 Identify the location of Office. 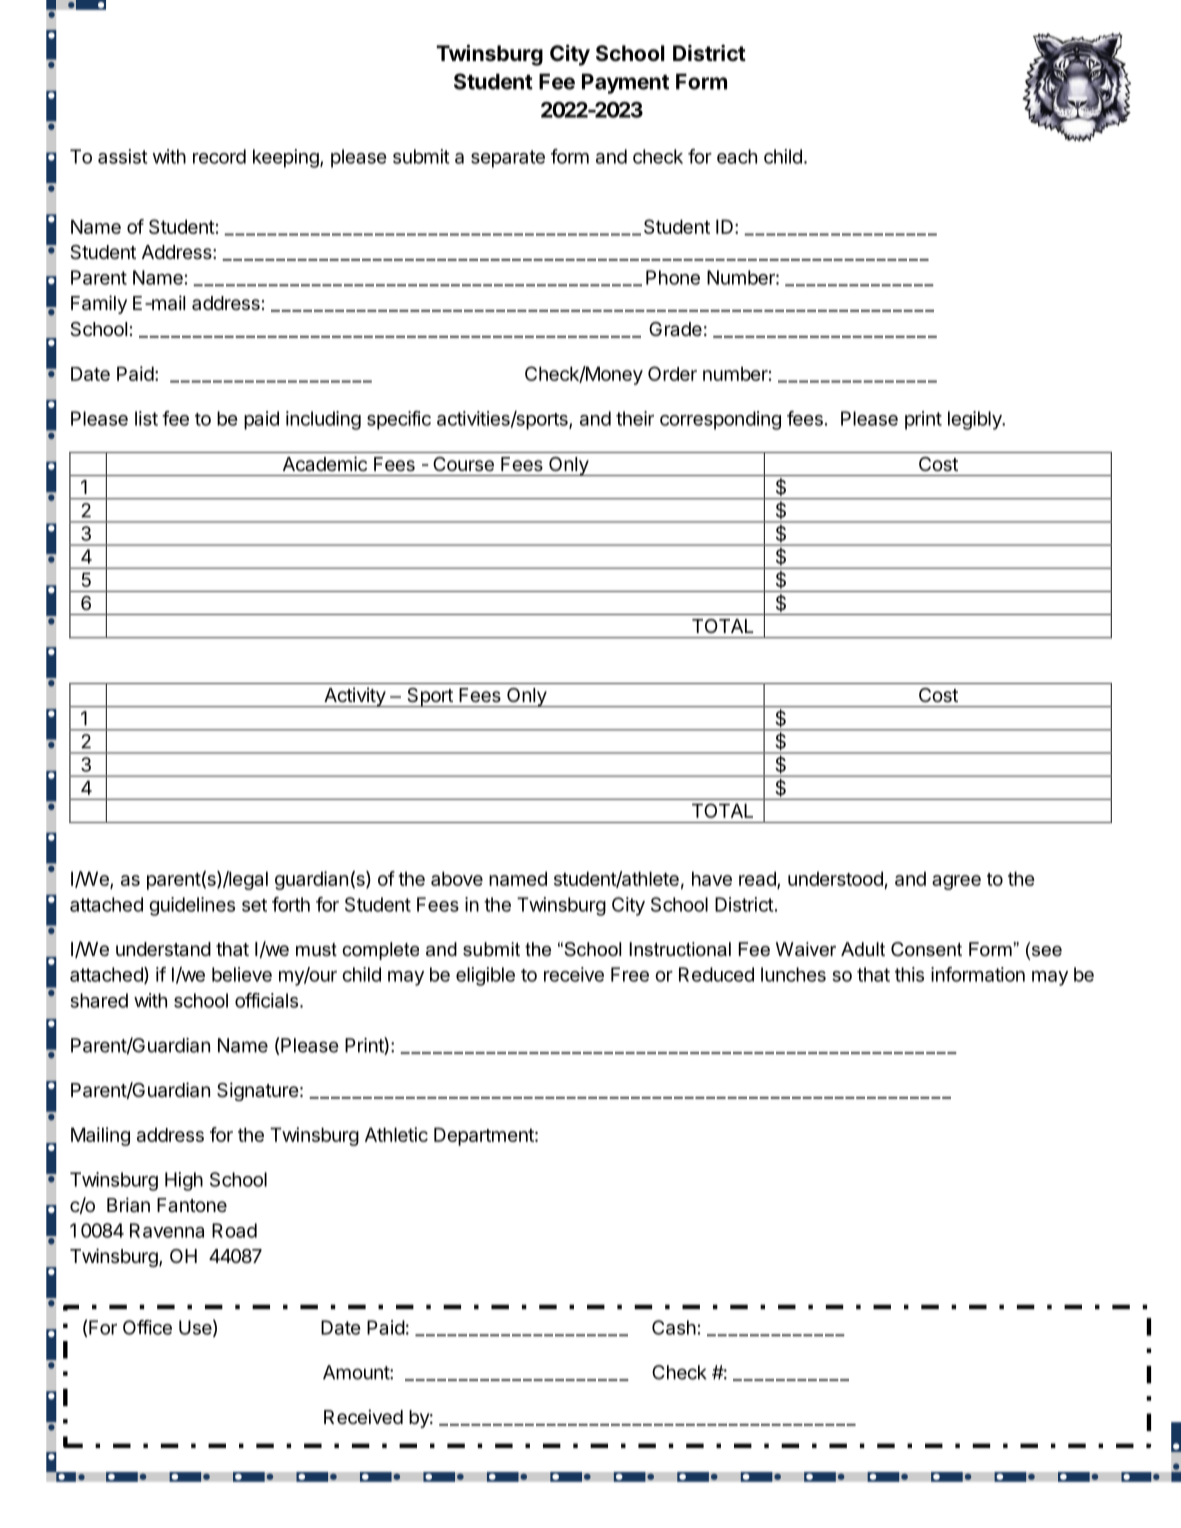
(147, 1327).
